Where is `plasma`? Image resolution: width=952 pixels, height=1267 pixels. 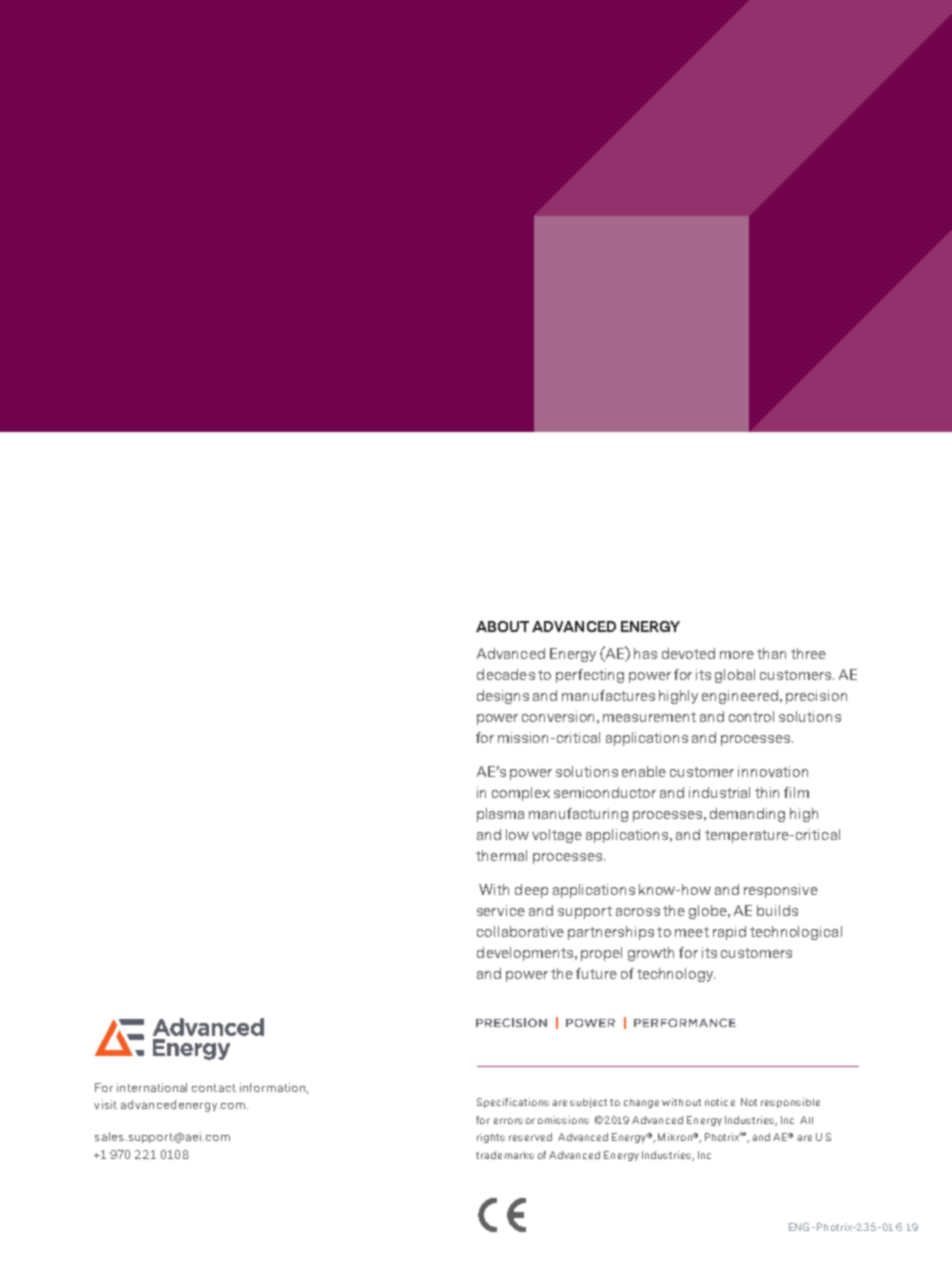 plasma is located at coordinates (500, 815).
